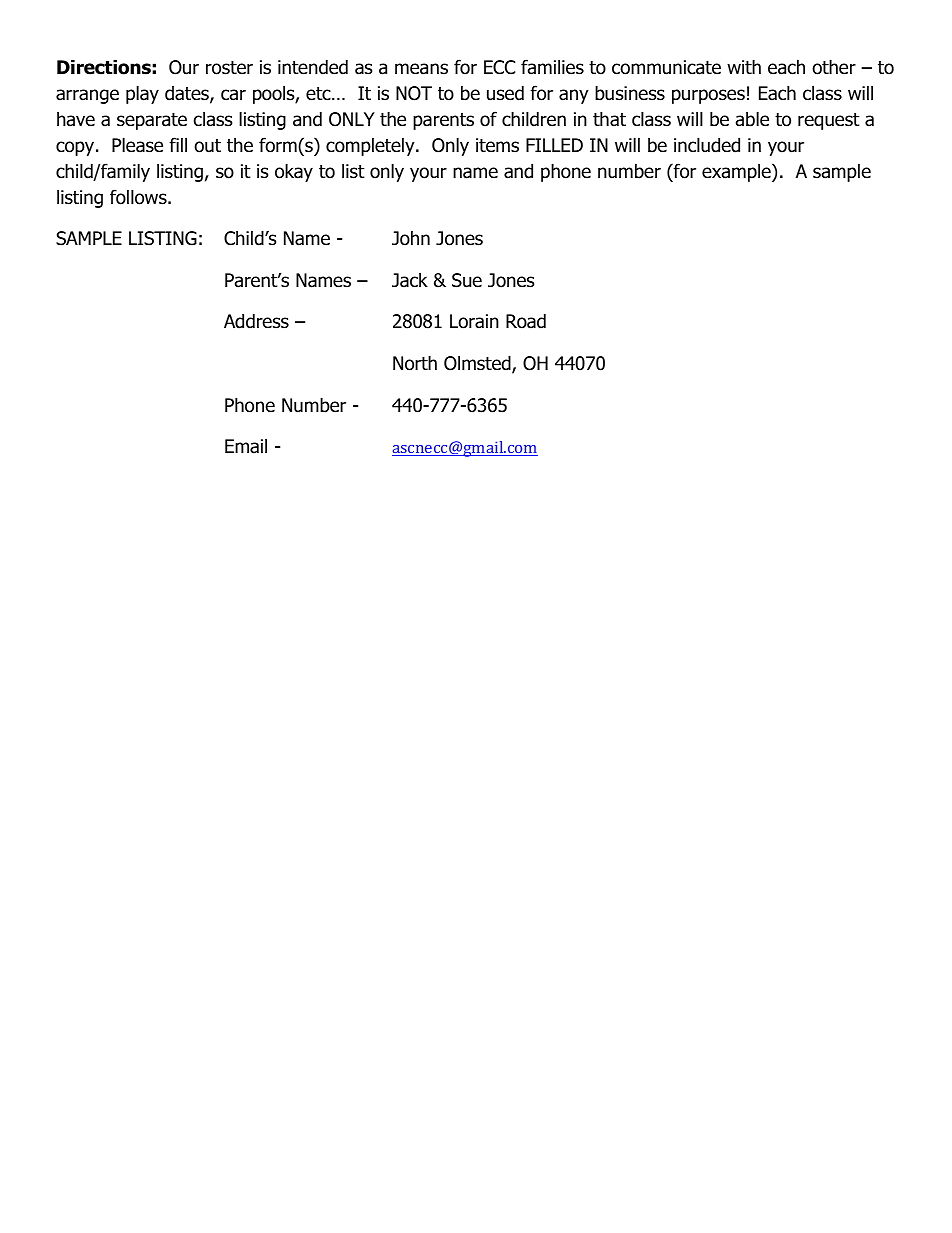 The height and width of the page is (1233, 952). What do you see at coordinates (142, 94) in the page?
I see `play` at bounding box center [142, 94].
